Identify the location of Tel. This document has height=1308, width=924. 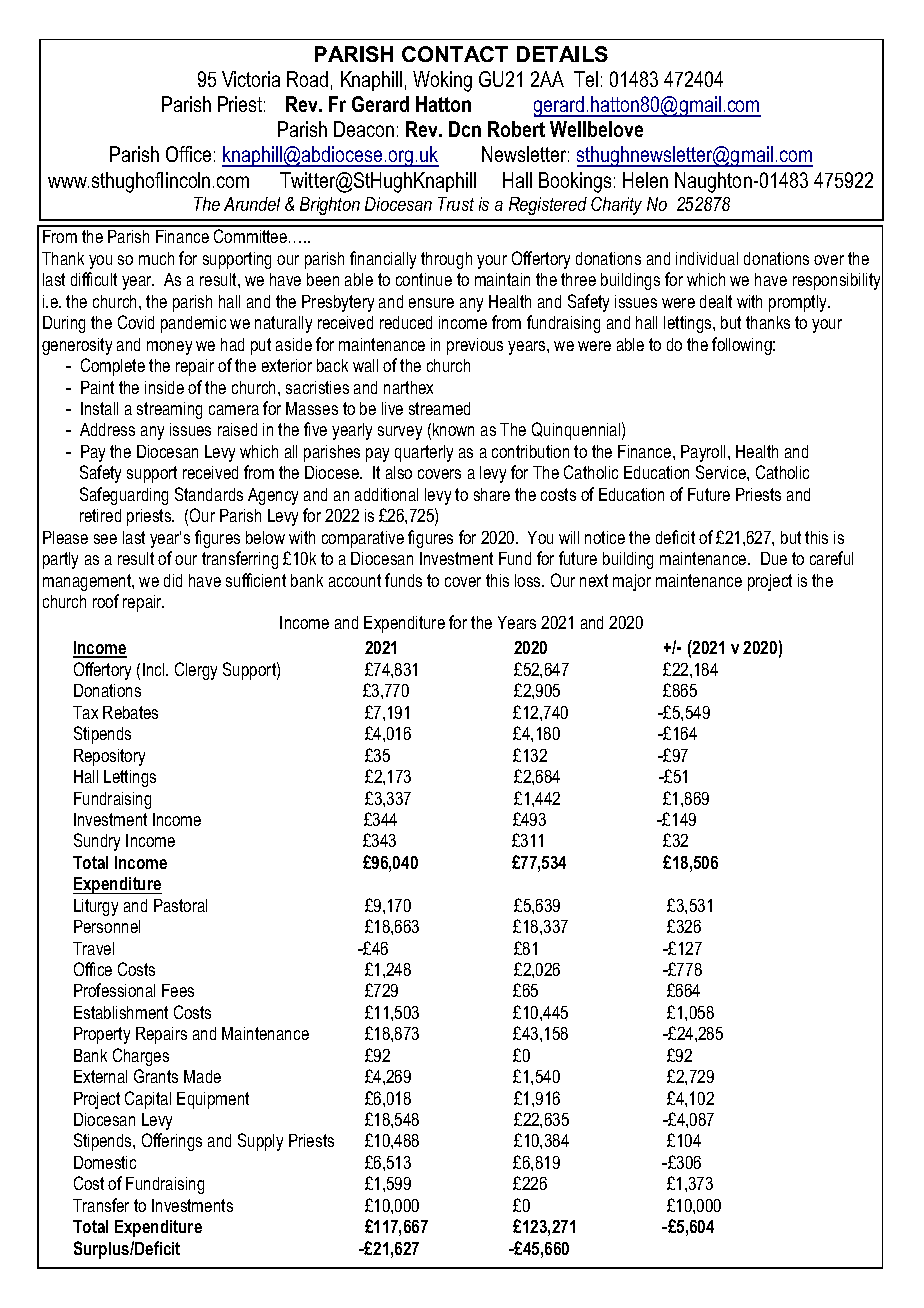
(586, 79).
